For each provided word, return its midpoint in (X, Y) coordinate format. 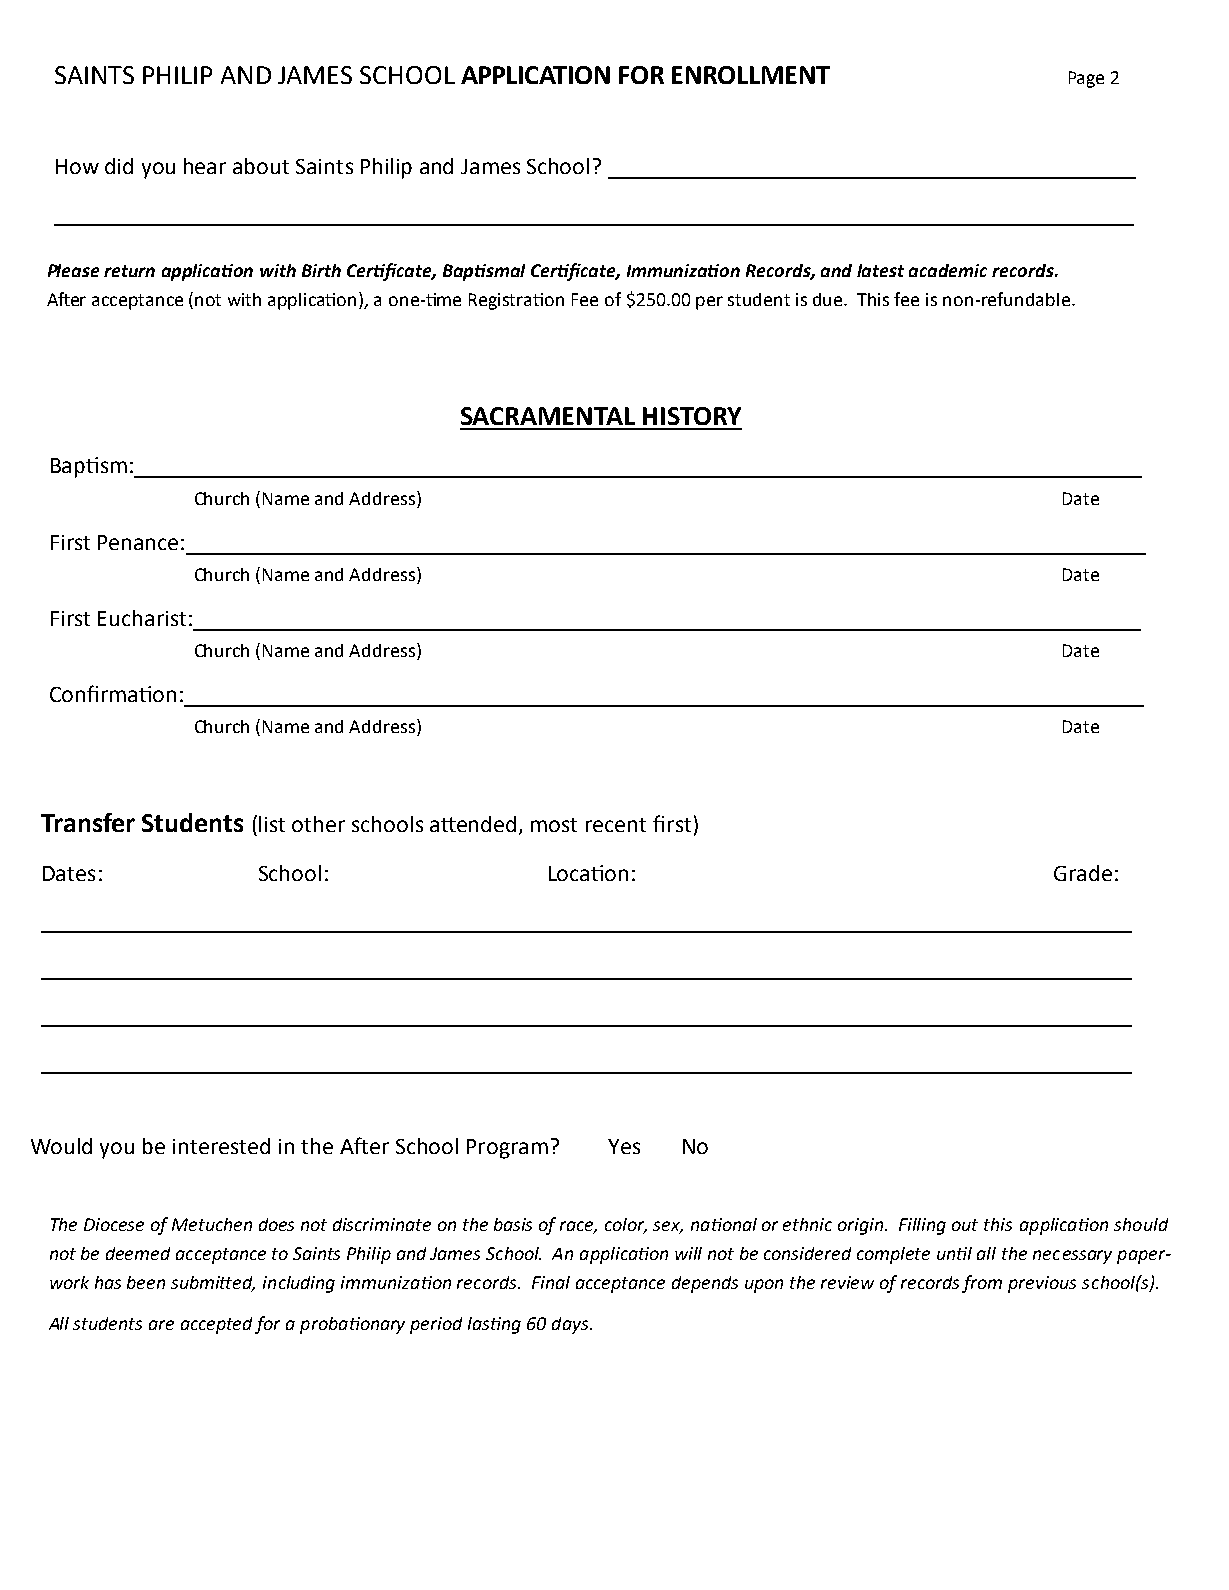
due (829, 299)
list (272, 824)
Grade (1083, 873)
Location (588, 873)
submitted (213, 1284)
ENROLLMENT (751, 75)
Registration (516, 301)
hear (205, 166)
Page (1086, 79)
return (129, 271)
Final (551, 1282)
